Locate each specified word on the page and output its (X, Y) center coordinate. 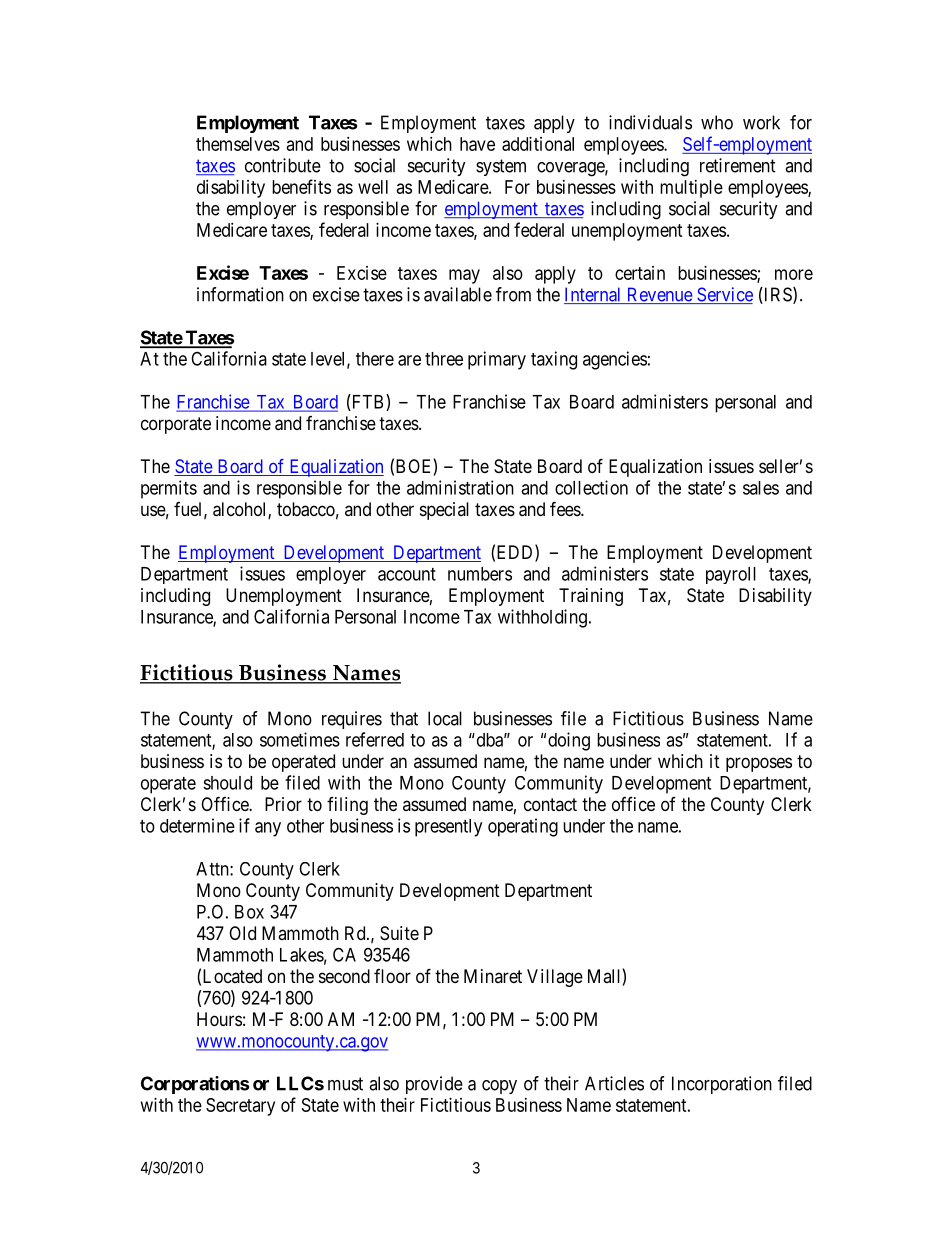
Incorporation (722, 1085)
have (477, 144)
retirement (737, 165)
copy (499, 1087)
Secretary (240, 1107)
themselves (238, 144)
